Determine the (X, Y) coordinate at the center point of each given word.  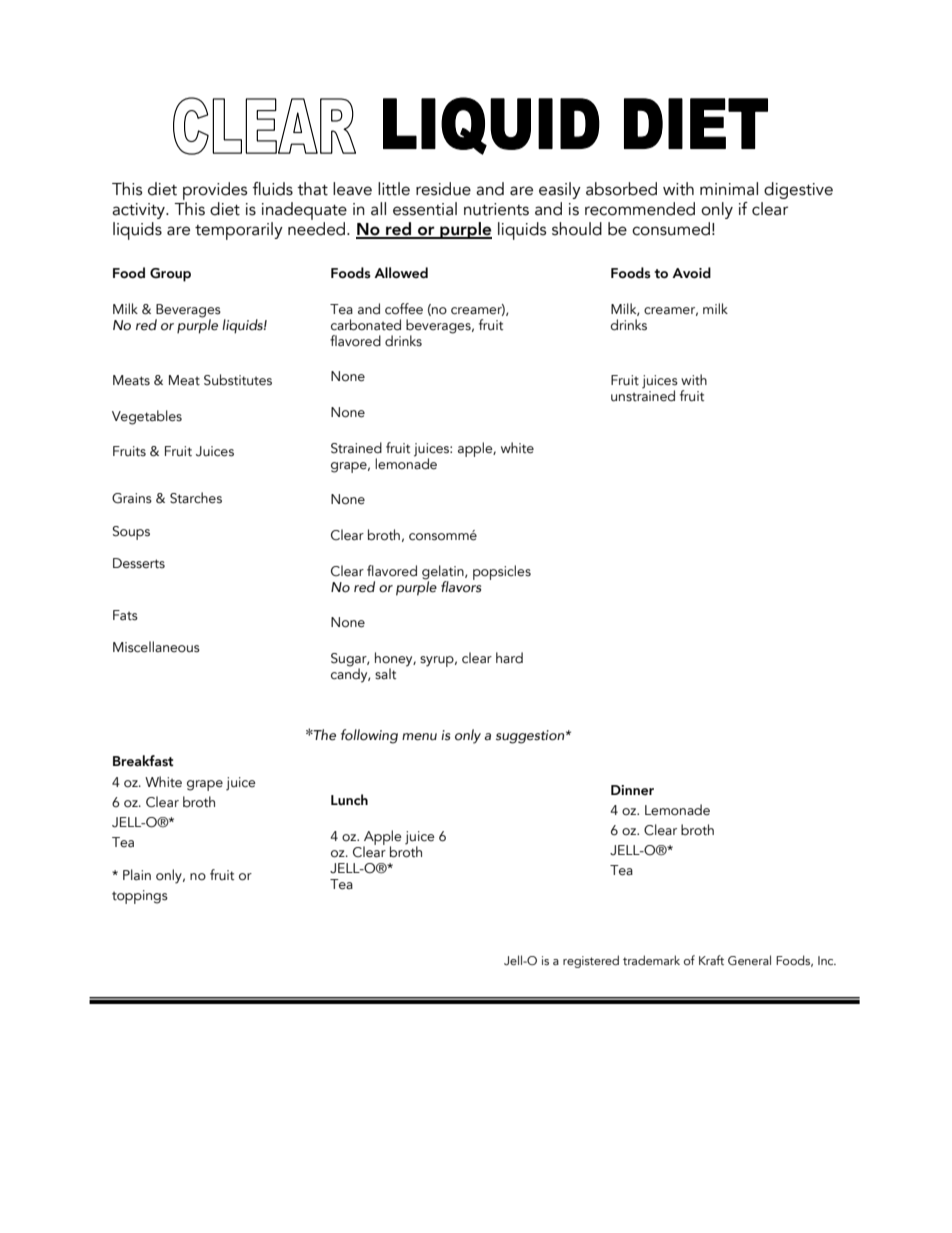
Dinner (632, 790)
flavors (461, 585)
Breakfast (143, 761)
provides (215, 192)
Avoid (691, 273)
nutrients (496, 209)
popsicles (502, 572)
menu (419, 737)
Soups (131, 533)
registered (591, 961)
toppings (140, 897)
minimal (729, 189)
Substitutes (238, 380)
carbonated (366, 325)
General (749, 960)
